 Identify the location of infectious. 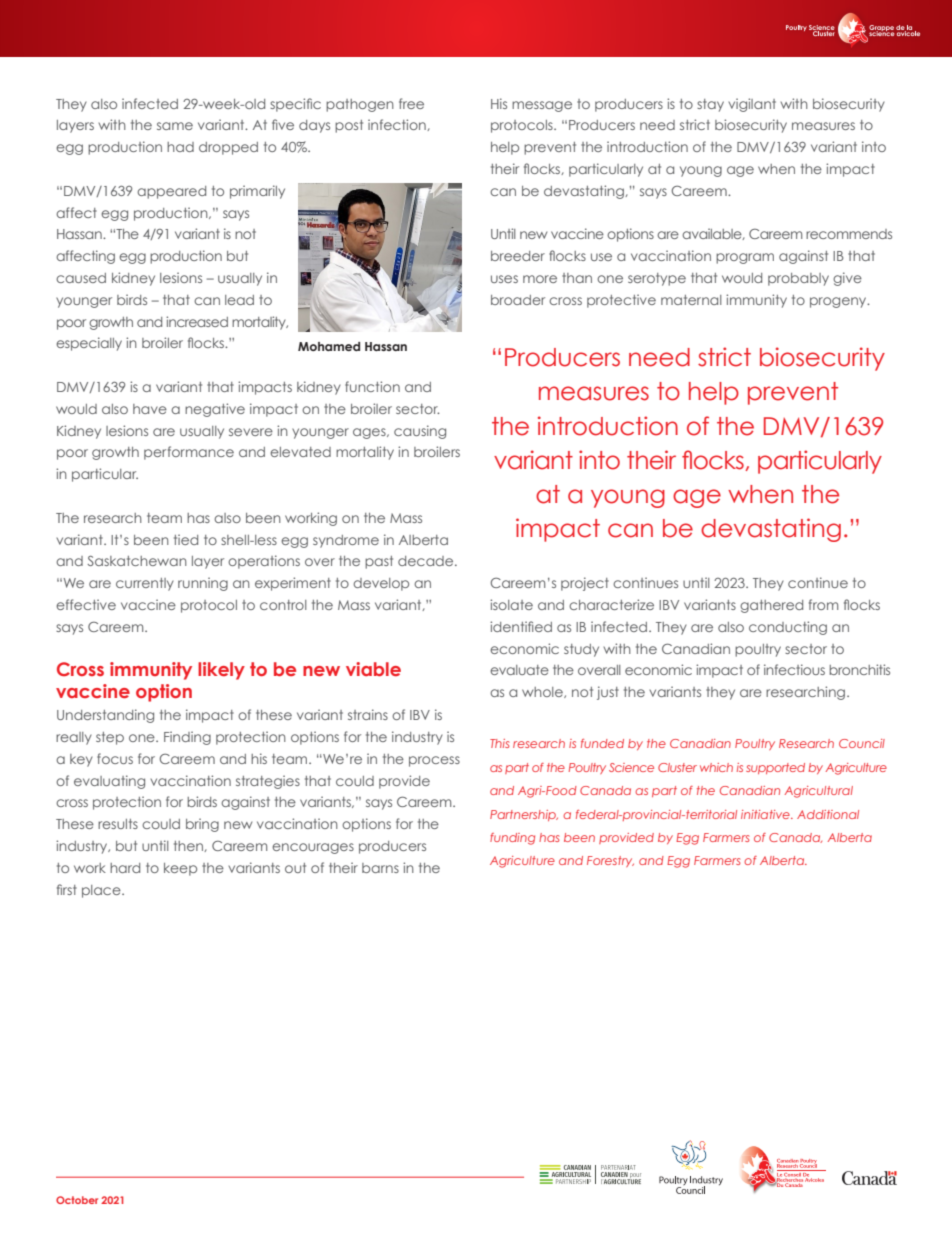
(794, 669).
